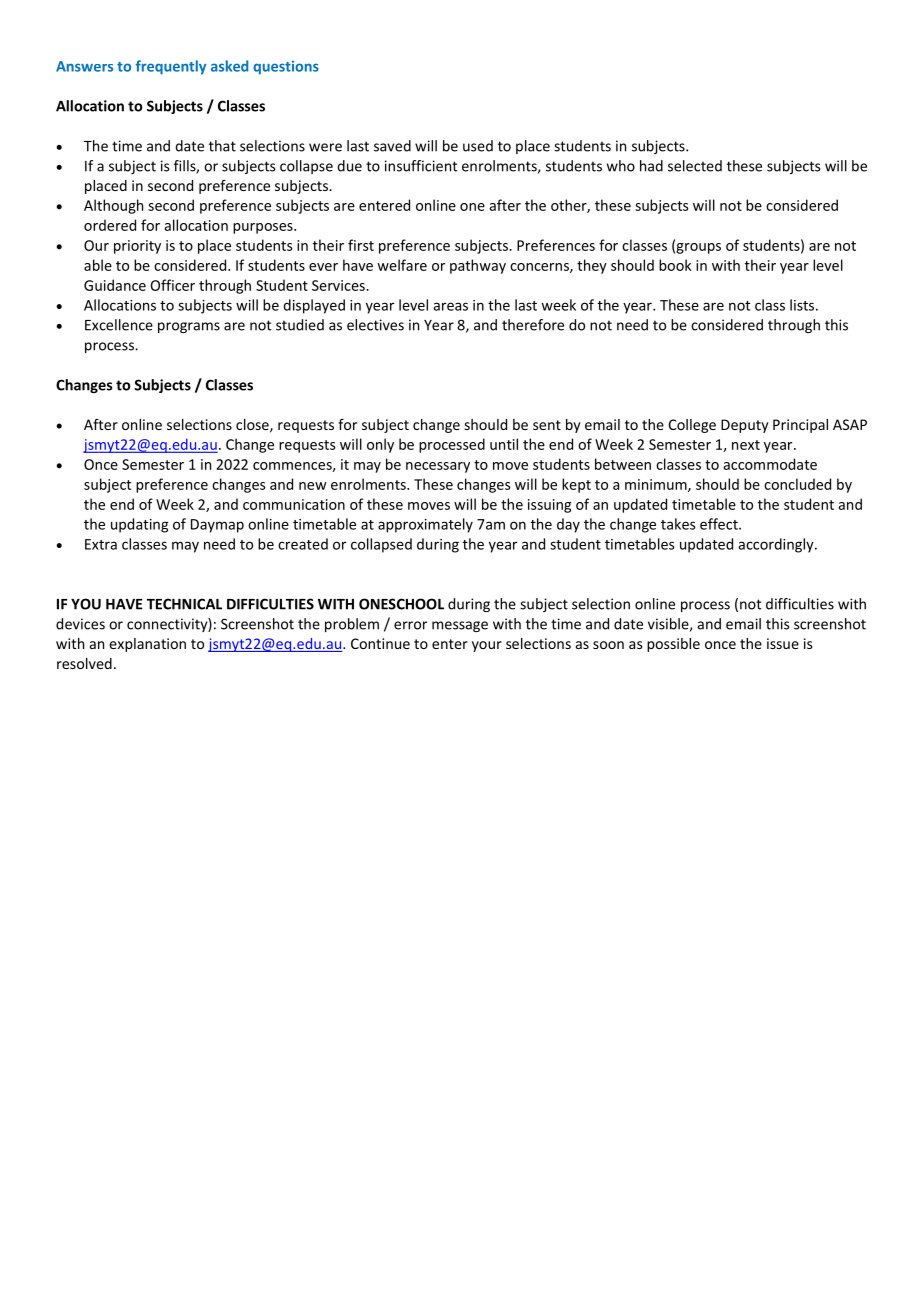 The height and width of the page is (1308, 924). I want to click on therefore, so click(533, 325).
